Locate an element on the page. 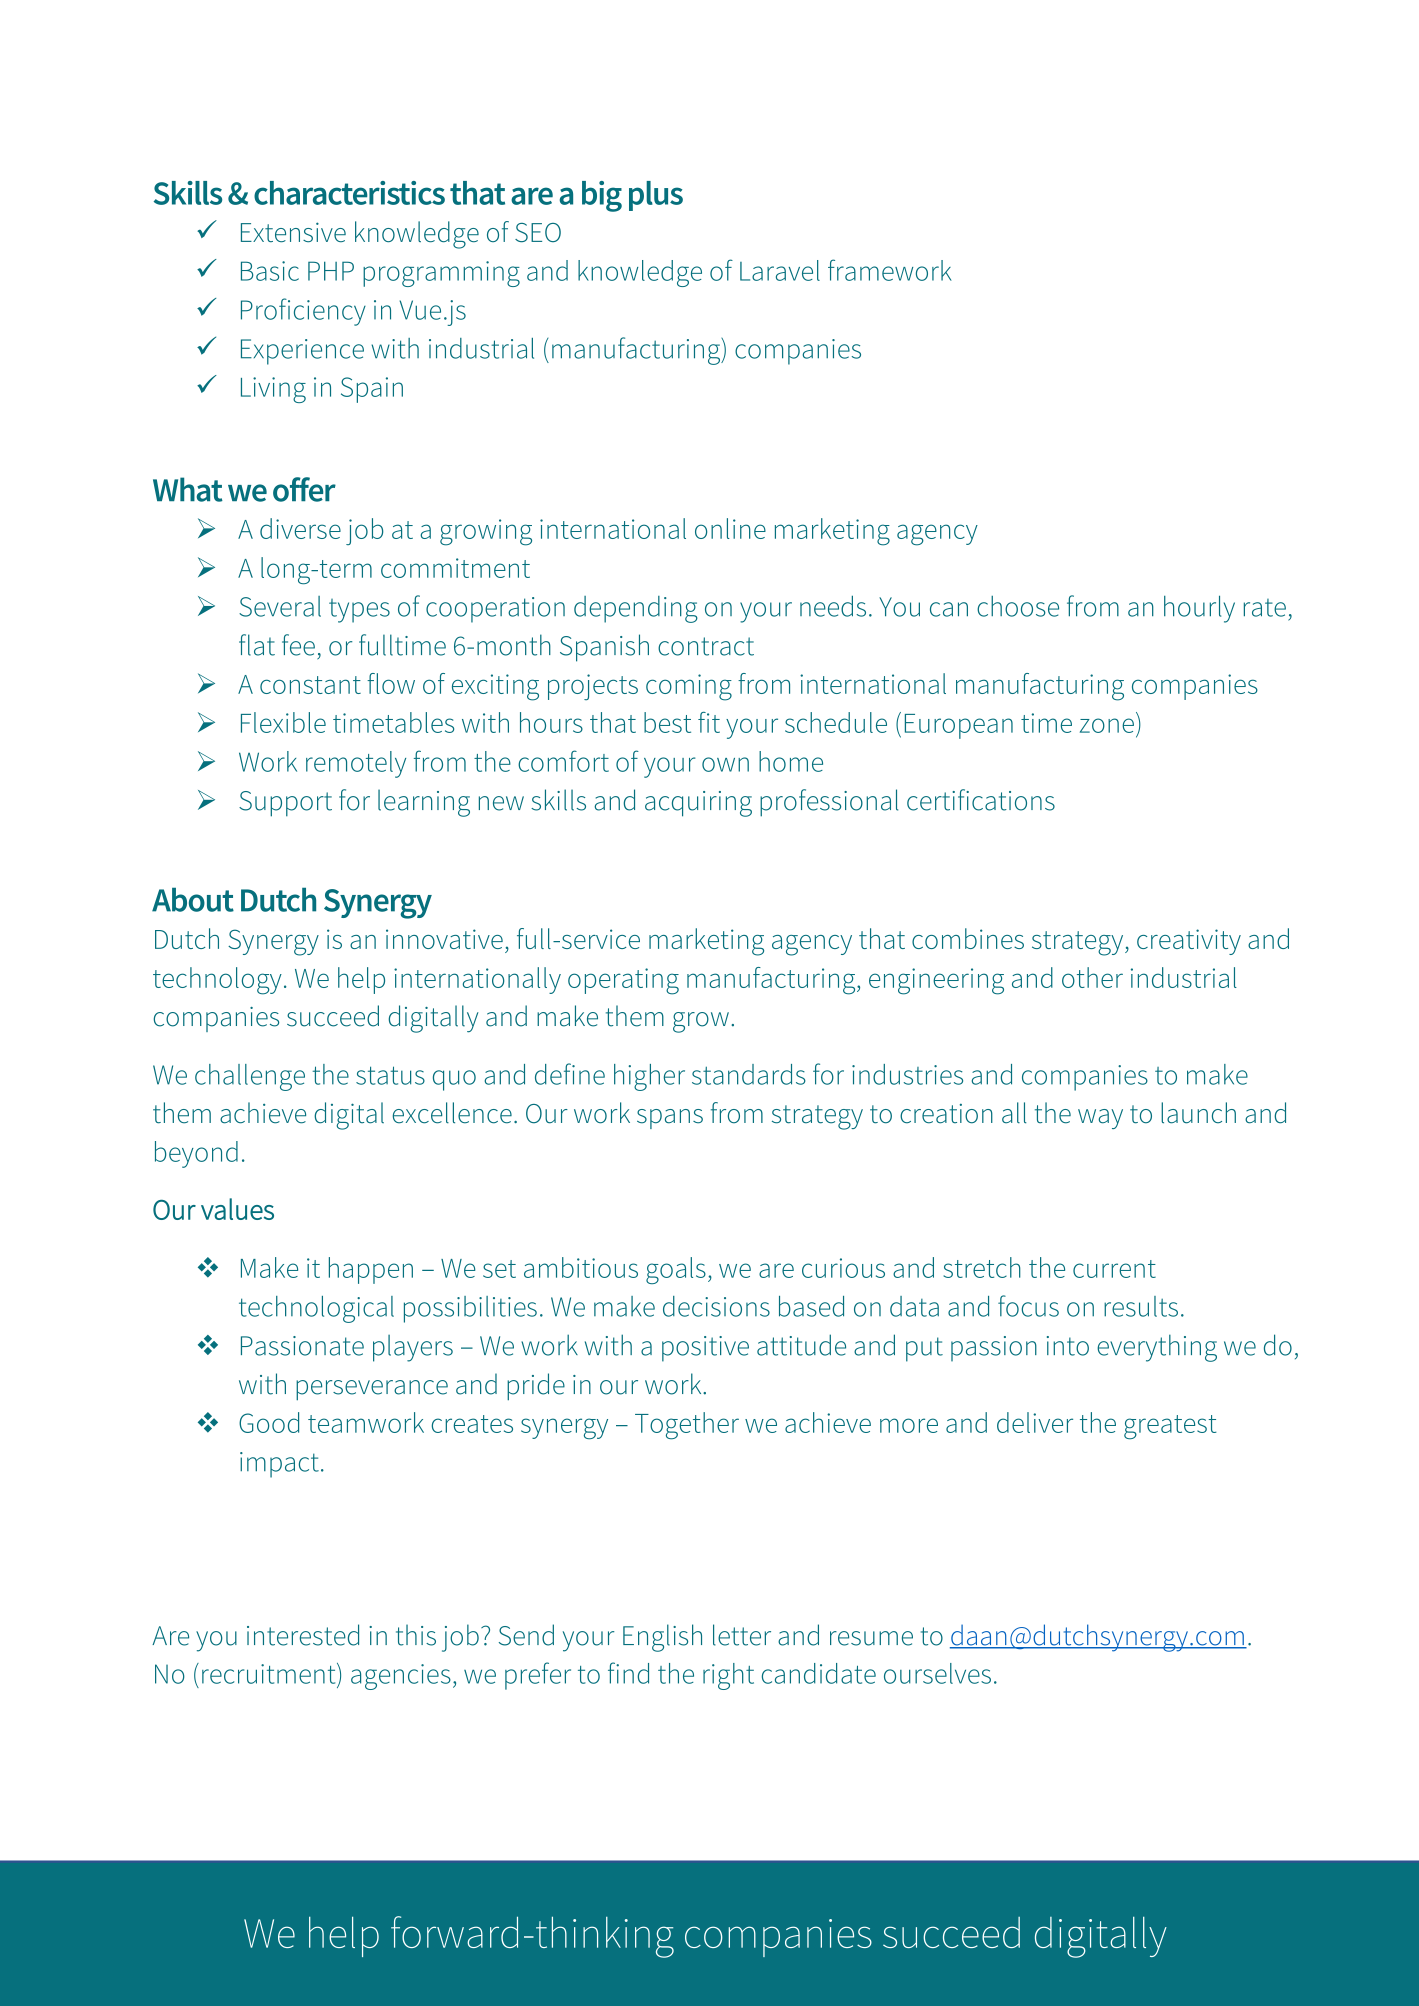 This page has width=1419, height=2006. goals is located at coordinates (676, 1270).
